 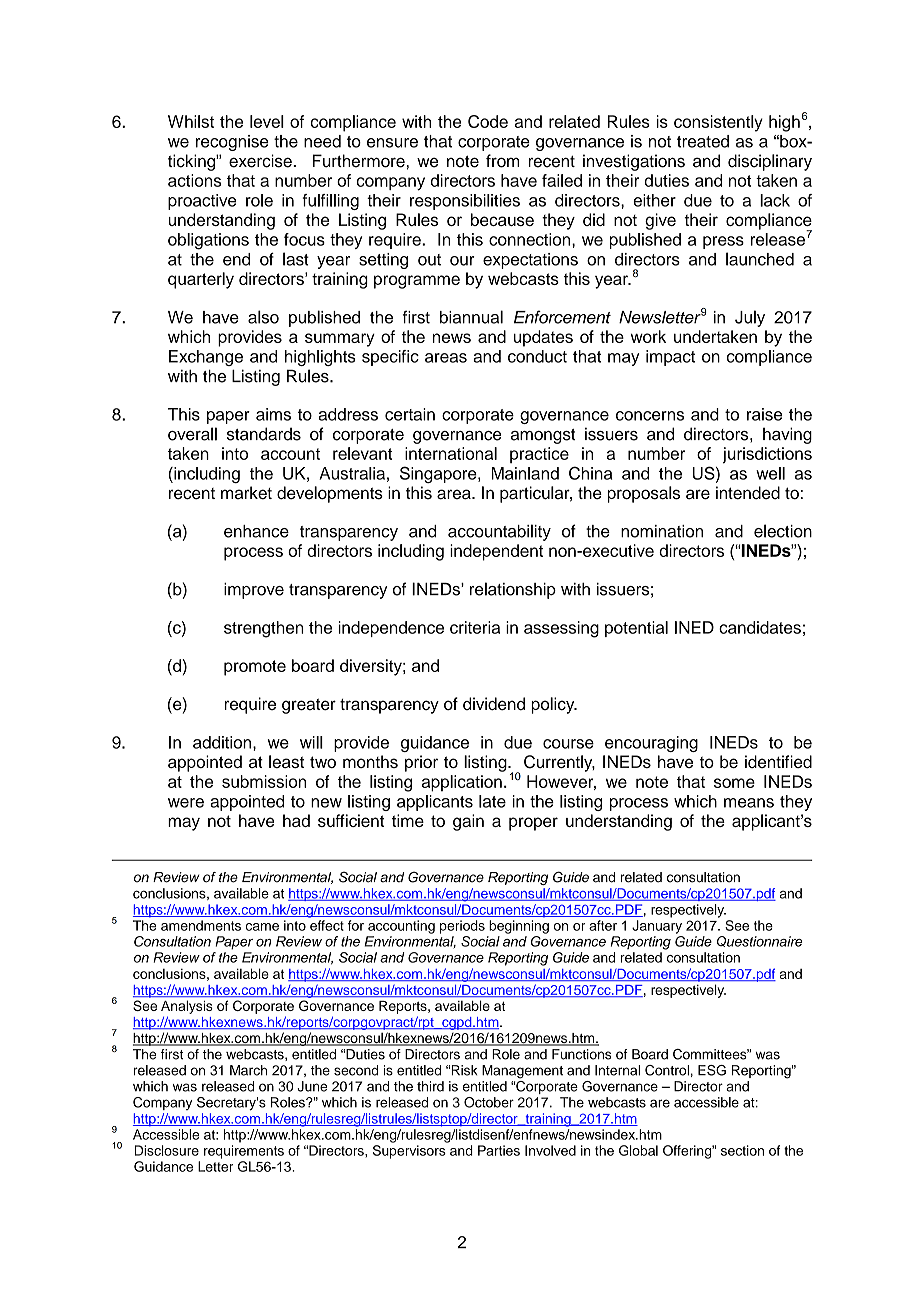 What do you see at coordinates (489, 1102) in the screenshot?
I see `October` at bounding box center [489, 1102].
